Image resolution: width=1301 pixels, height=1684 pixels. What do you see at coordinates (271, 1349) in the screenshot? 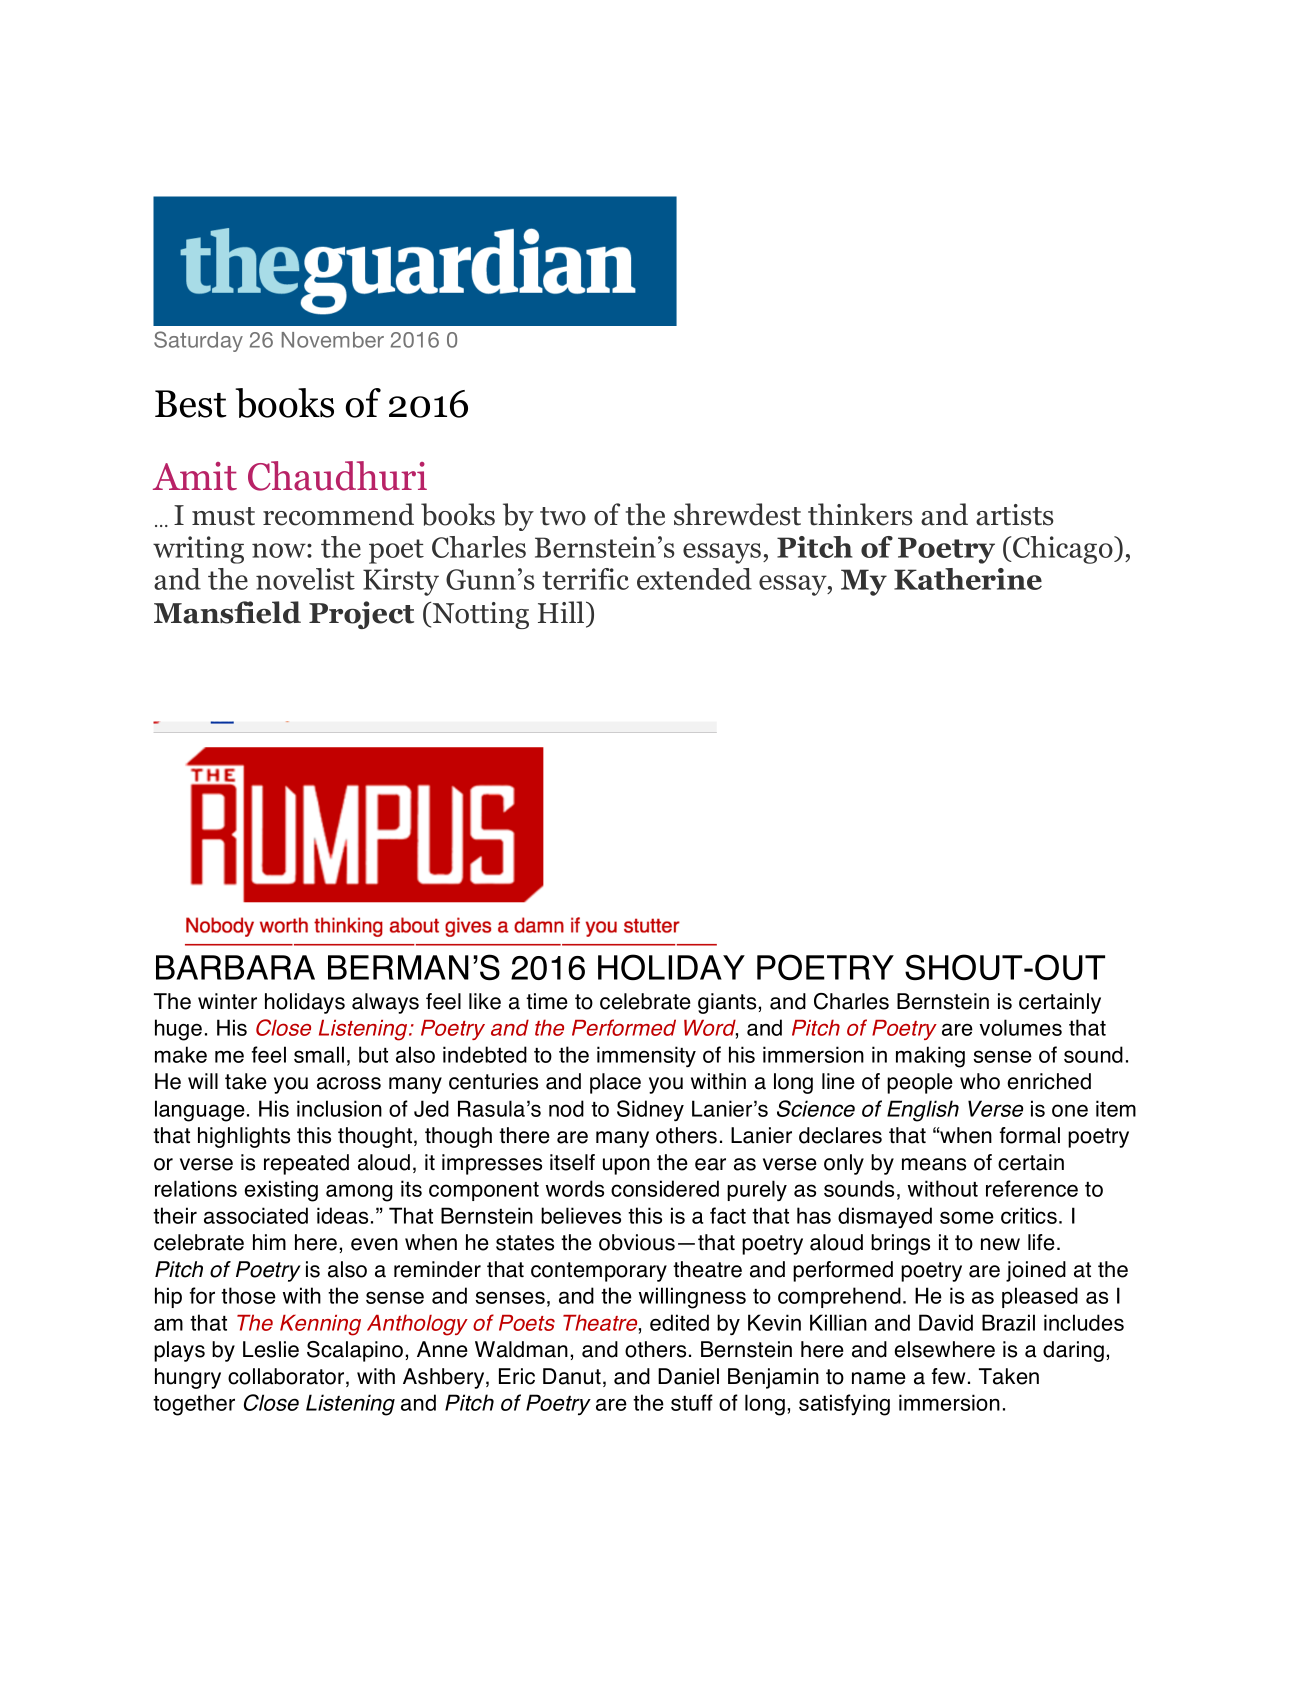
I see `Leslie` at bounding box center [271, 1349].
